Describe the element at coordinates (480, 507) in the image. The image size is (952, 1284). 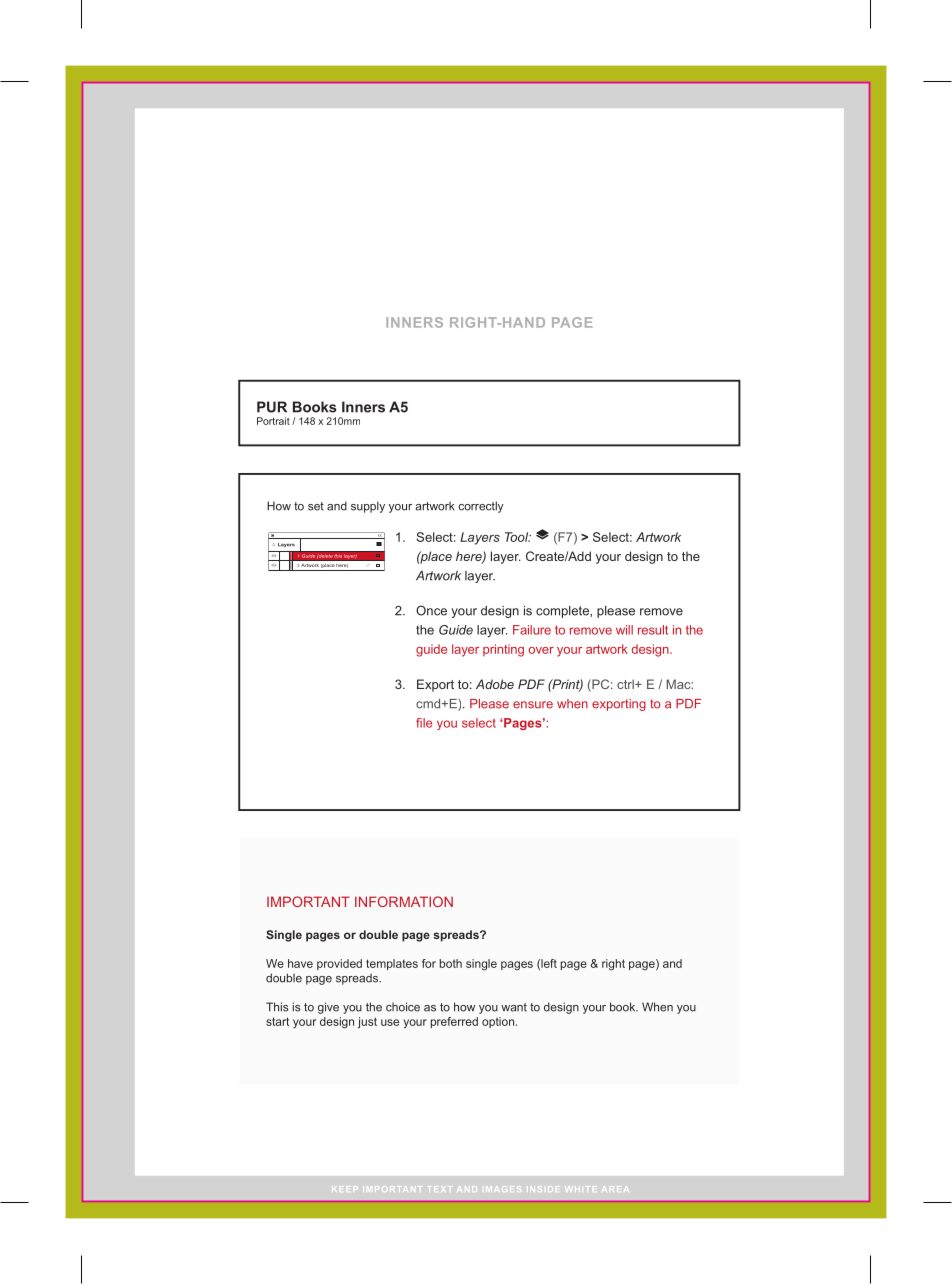
I see `correctly` at that location.
